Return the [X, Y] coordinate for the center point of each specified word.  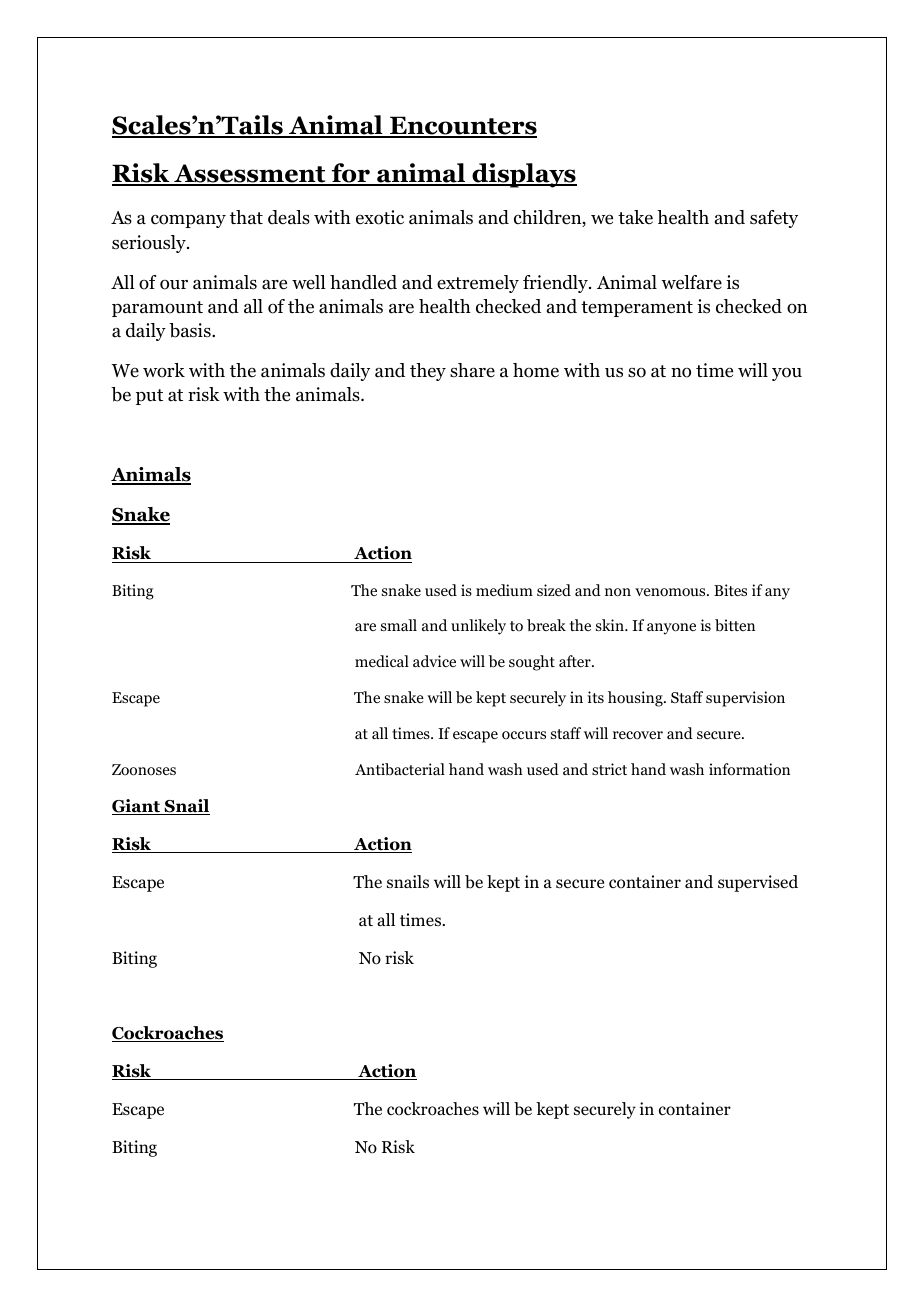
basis [191, 330]
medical [382, 661]
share [472, 370]
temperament [637, 309]
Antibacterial [400, 769]
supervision [745, 699]
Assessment [250, 174]
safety [774, 219]
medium [504, 590]
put [149, 397]
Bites [730, 590]
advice [434, 661]
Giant [137, 807]
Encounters [462, 126]
